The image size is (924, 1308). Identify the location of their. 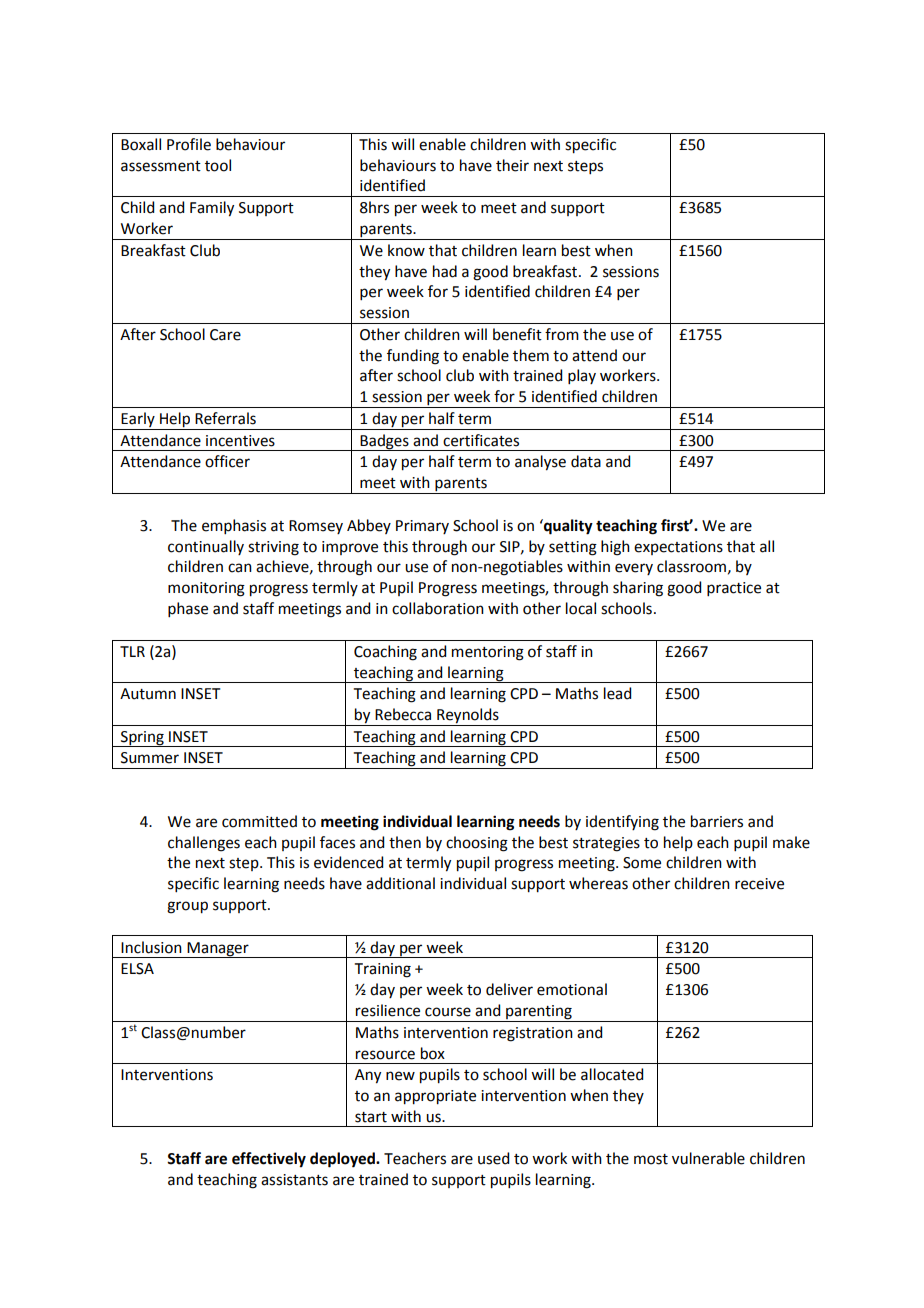
(512, 165).
